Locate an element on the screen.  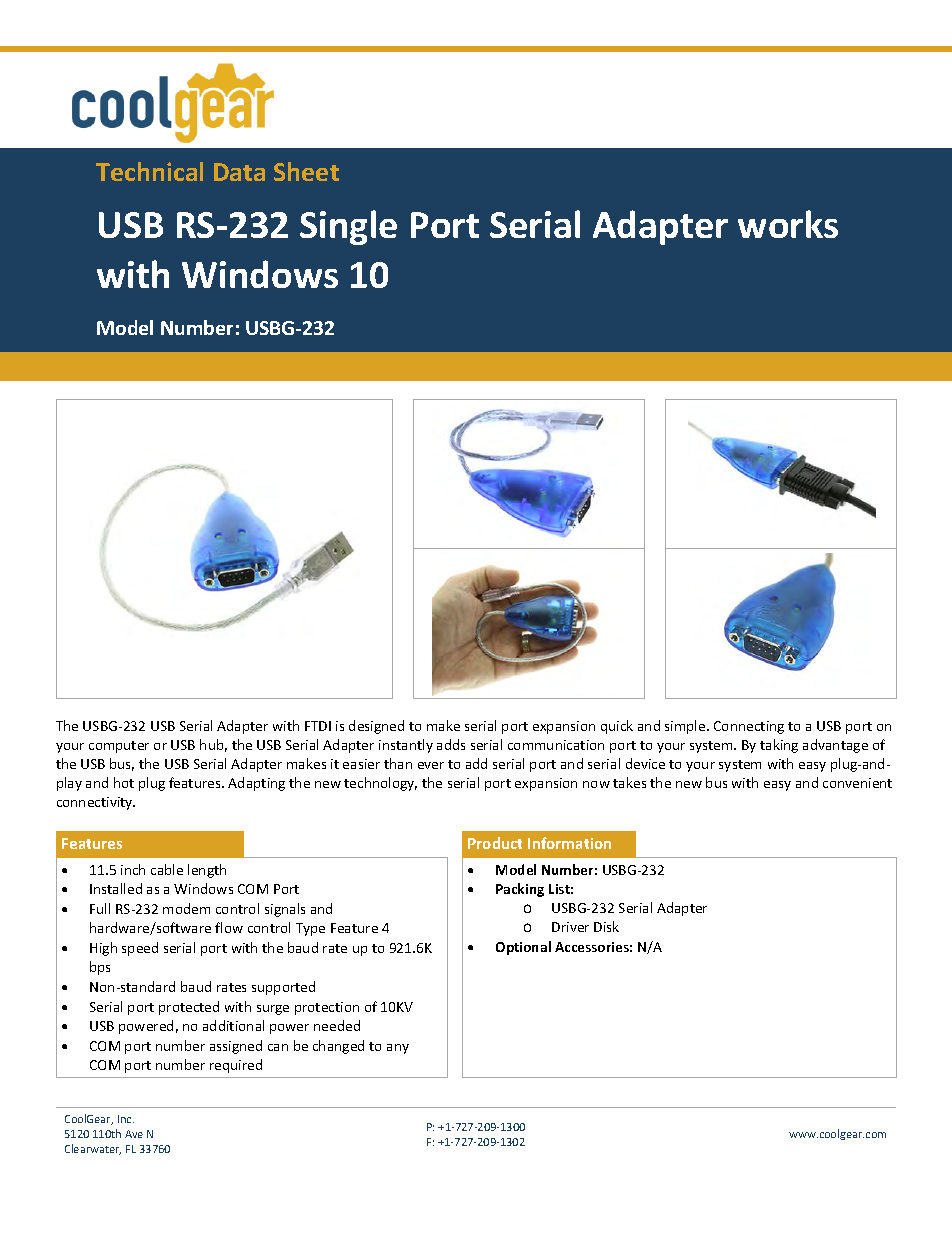
Ave is located at coordinates (134, 1134).
